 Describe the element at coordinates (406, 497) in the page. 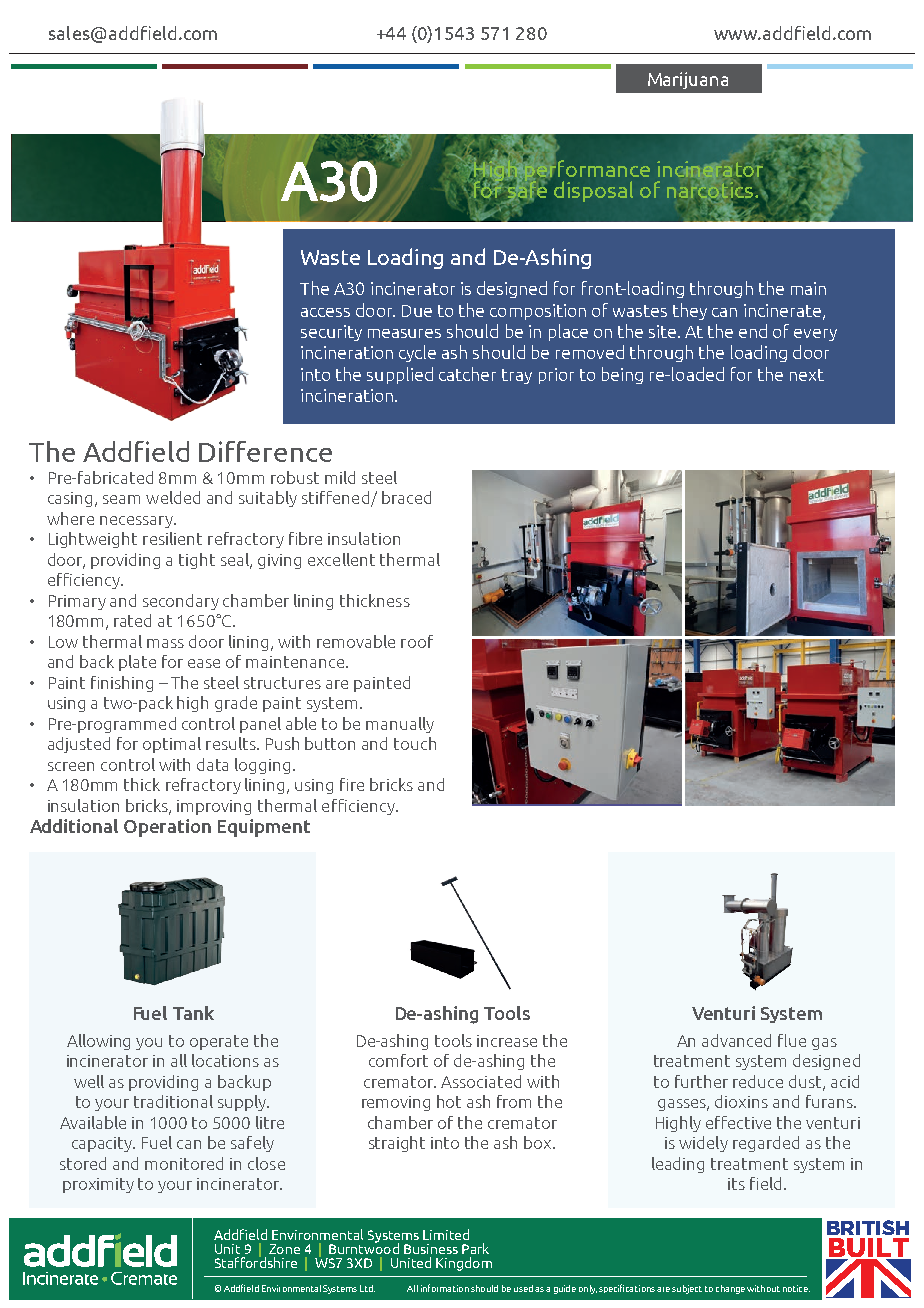

I see `braced` at that location.
